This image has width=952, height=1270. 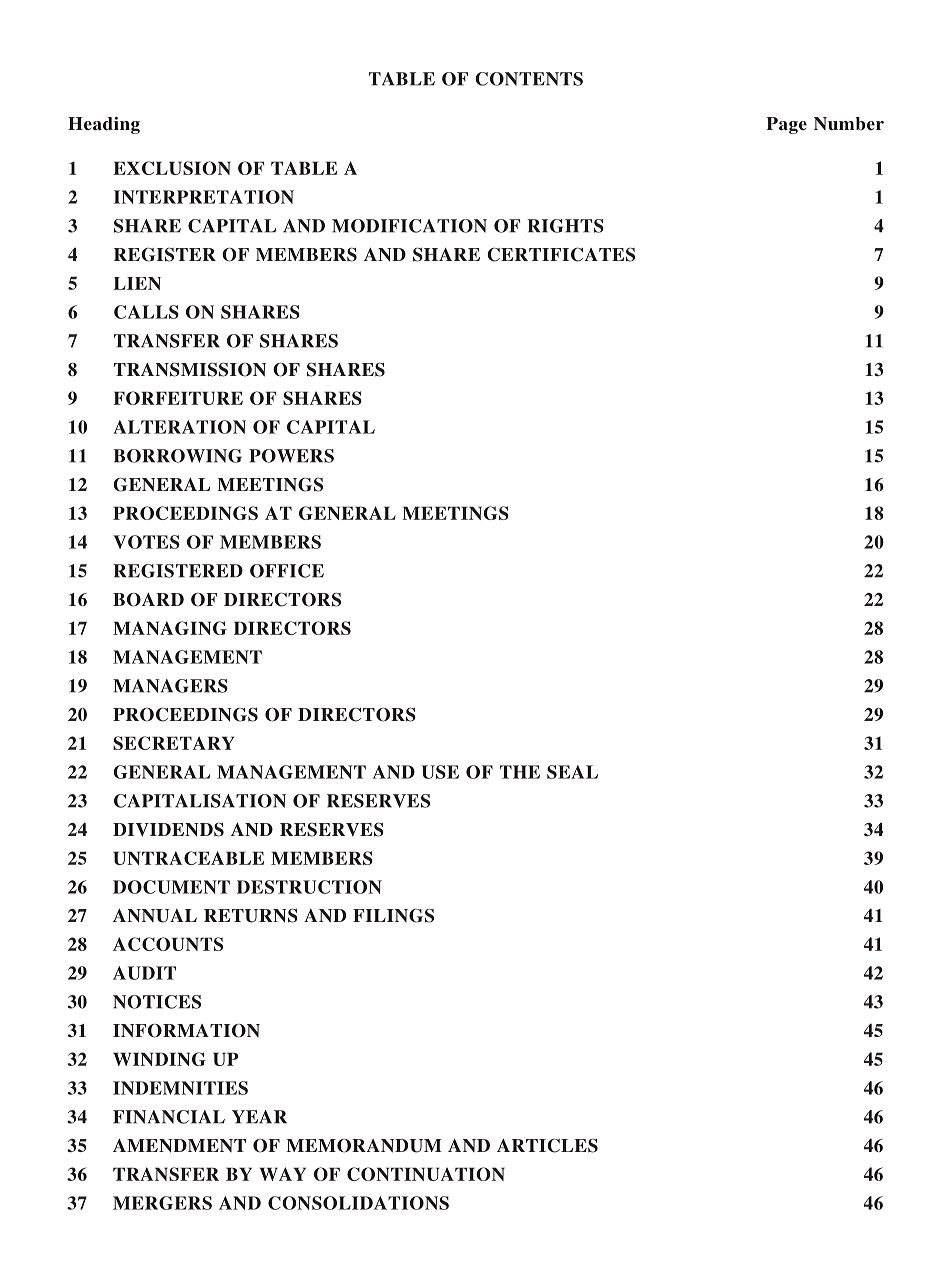 I want to click on USE, so click(x=440, y=772).
